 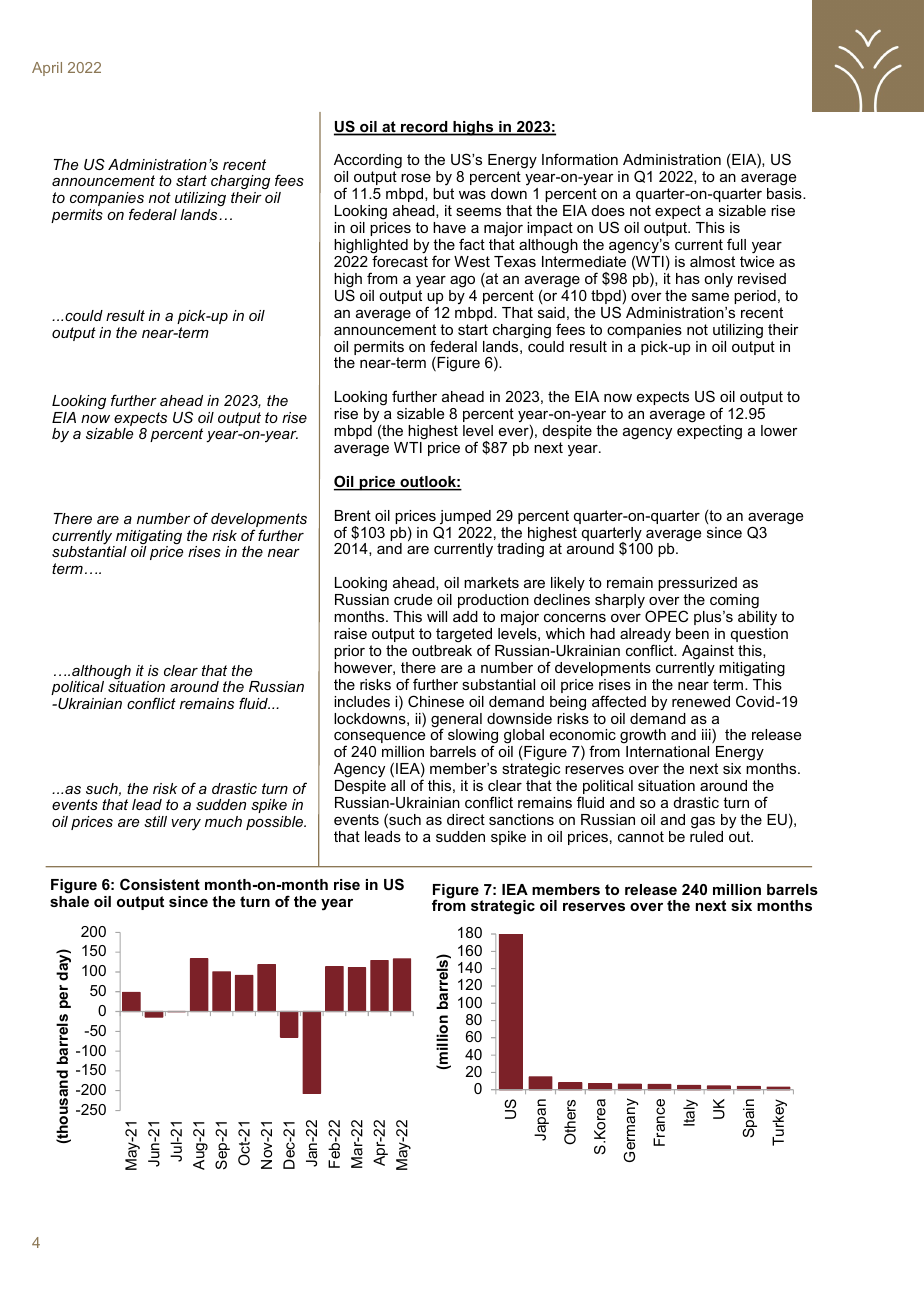 What do you see at coordinates (47, 69) in the screenshot?
I see `April` at bounding box center [47, 69].
